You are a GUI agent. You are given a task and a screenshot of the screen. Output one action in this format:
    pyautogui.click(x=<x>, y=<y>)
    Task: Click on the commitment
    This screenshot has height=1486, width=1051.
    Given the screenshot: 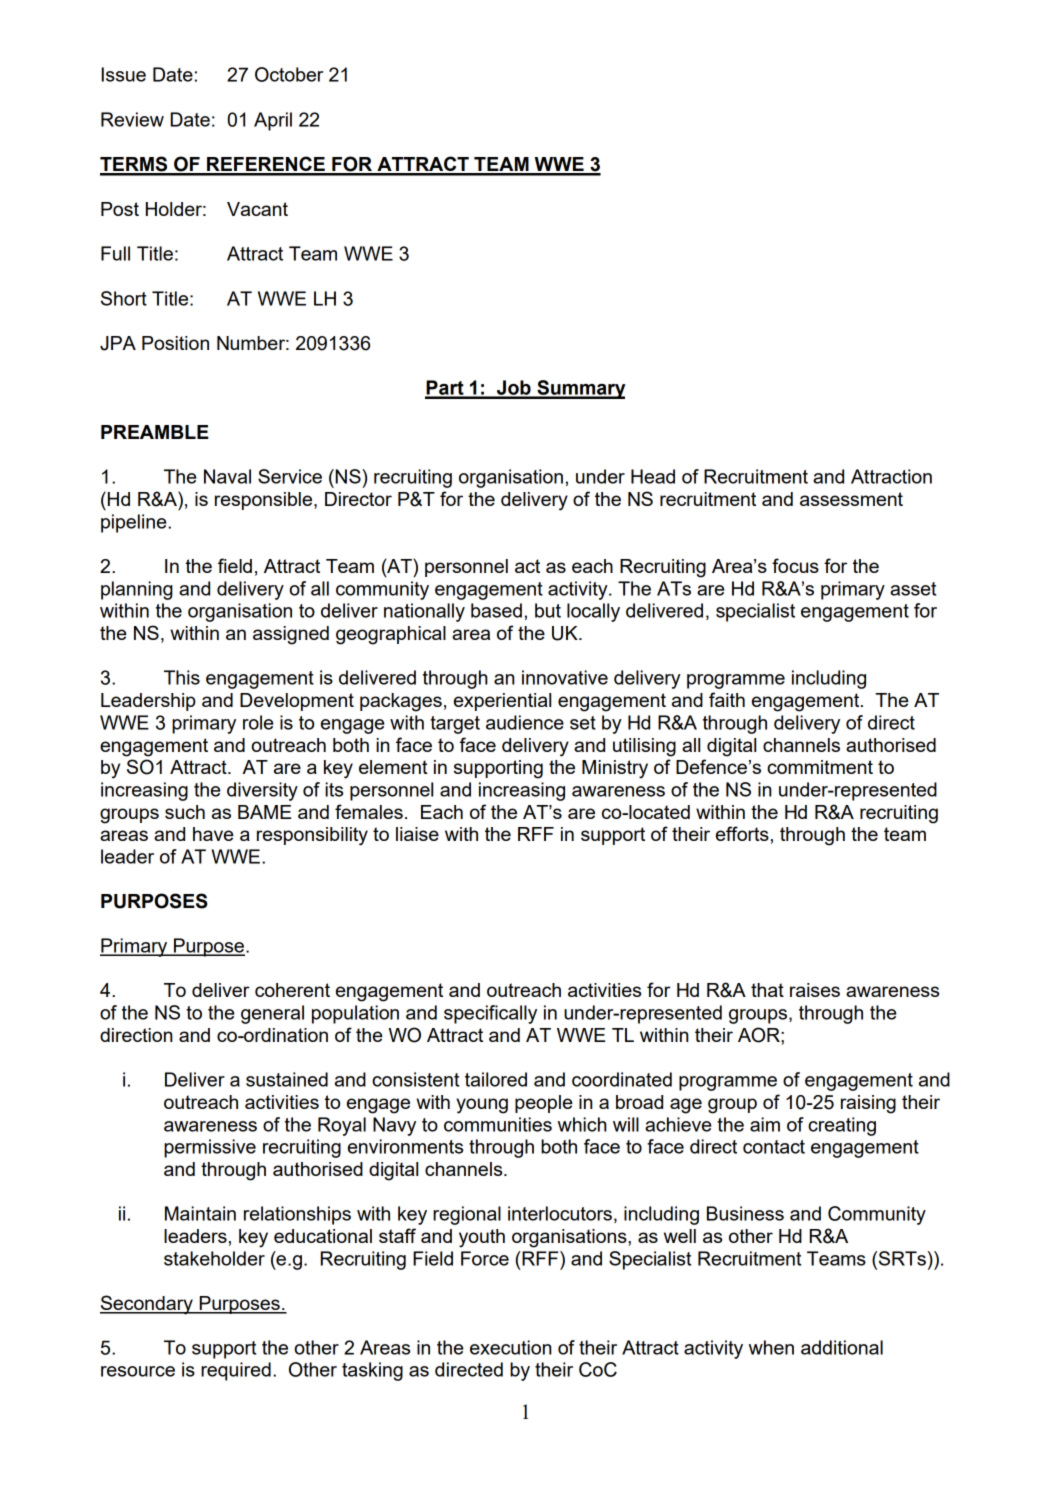 What is the action you would take?
    pyautogui.click(x=820, y=767)
